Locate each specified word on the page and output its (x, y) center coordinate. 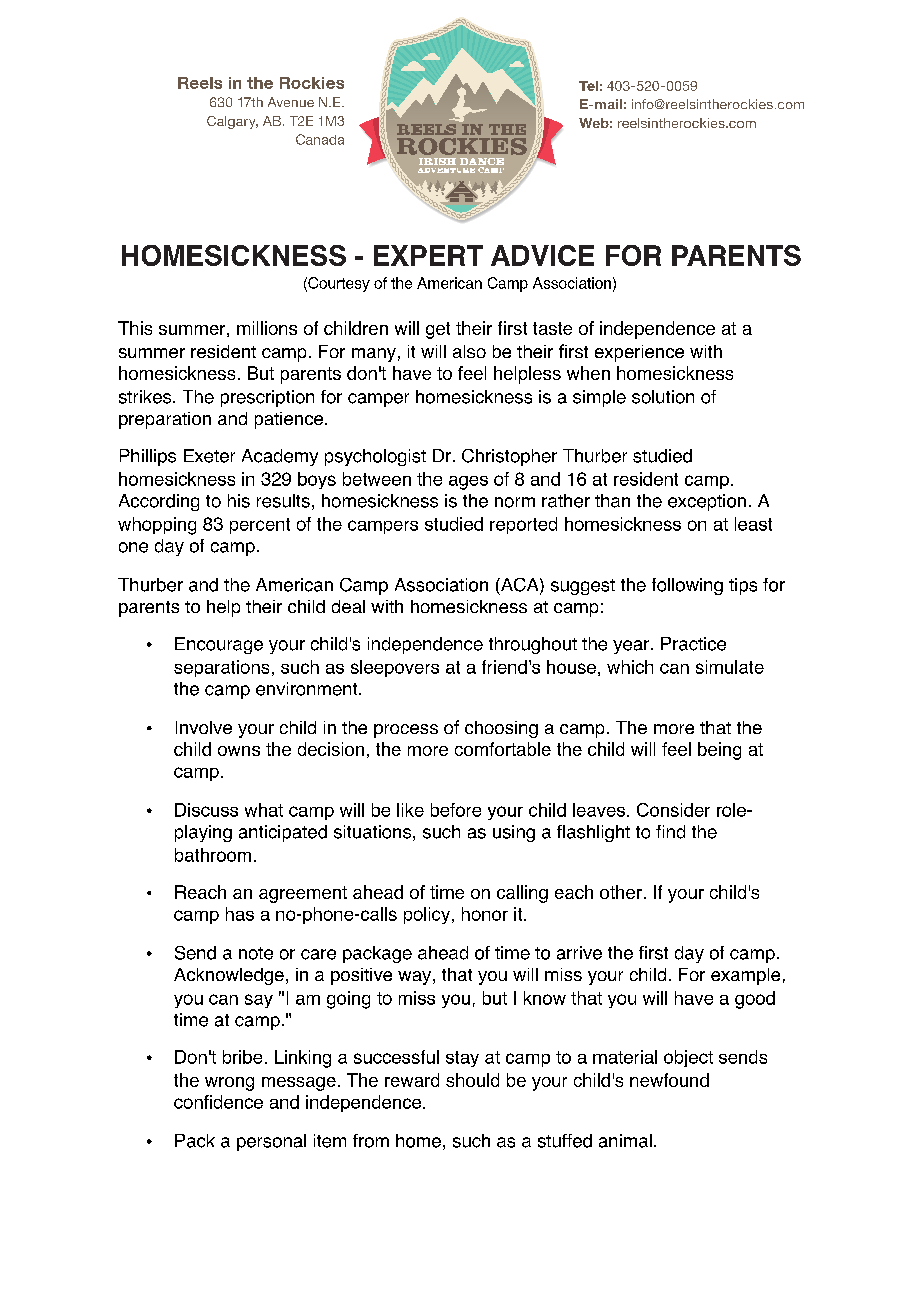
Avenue (291, 102)
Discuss (206, 810)
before (456, 810)
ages (468, 483)
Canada (320, 139)
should (472, 1080)
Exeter (209, 456)
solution (663, 397)
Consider (673, 810)
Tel (588, 86)
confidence (218, 1102)
